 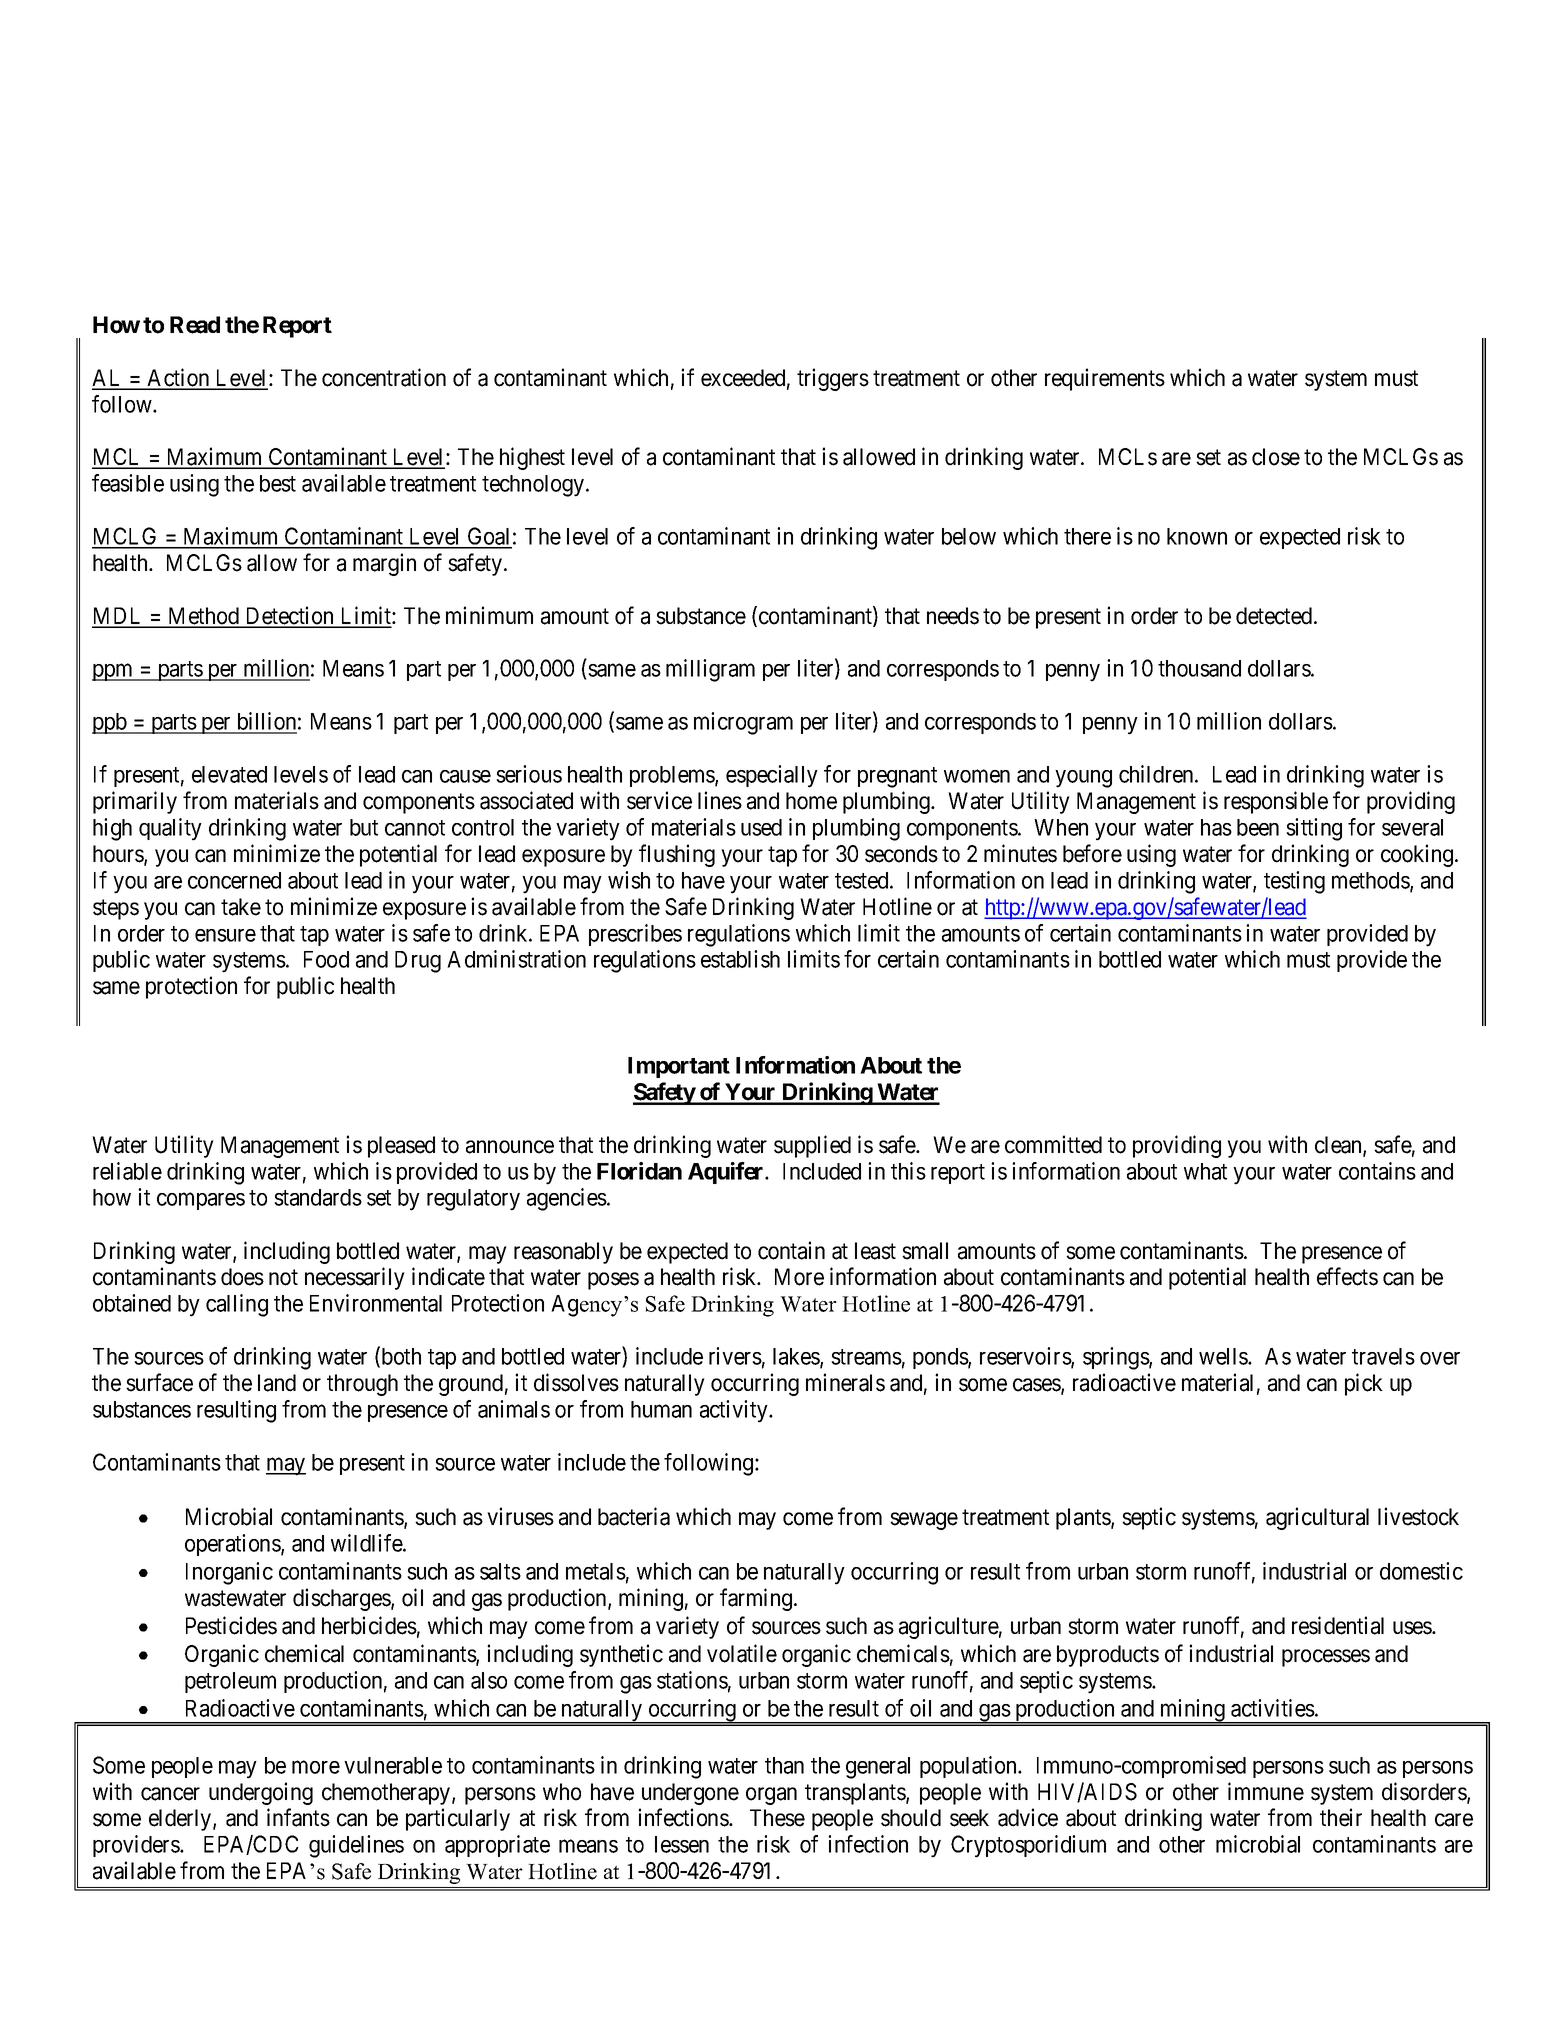 I want to click on undergoing, so click(x=261, y=1793).
